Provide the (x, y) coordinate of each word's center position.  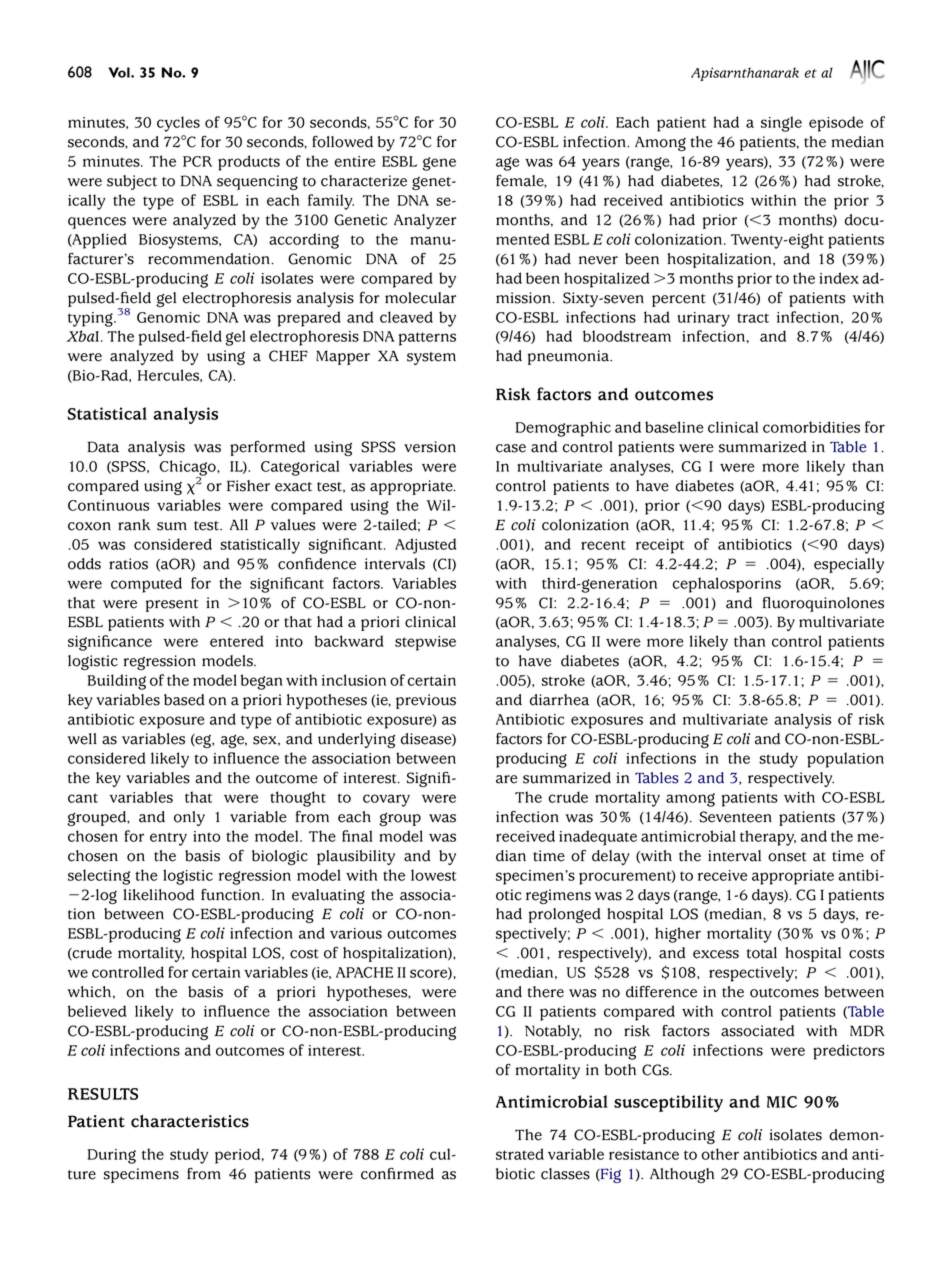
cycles (178, 124)
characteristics (190, 1121)
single (781, 124)
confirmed (397, 1174)
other (720, 1154)
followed (342, 142)
